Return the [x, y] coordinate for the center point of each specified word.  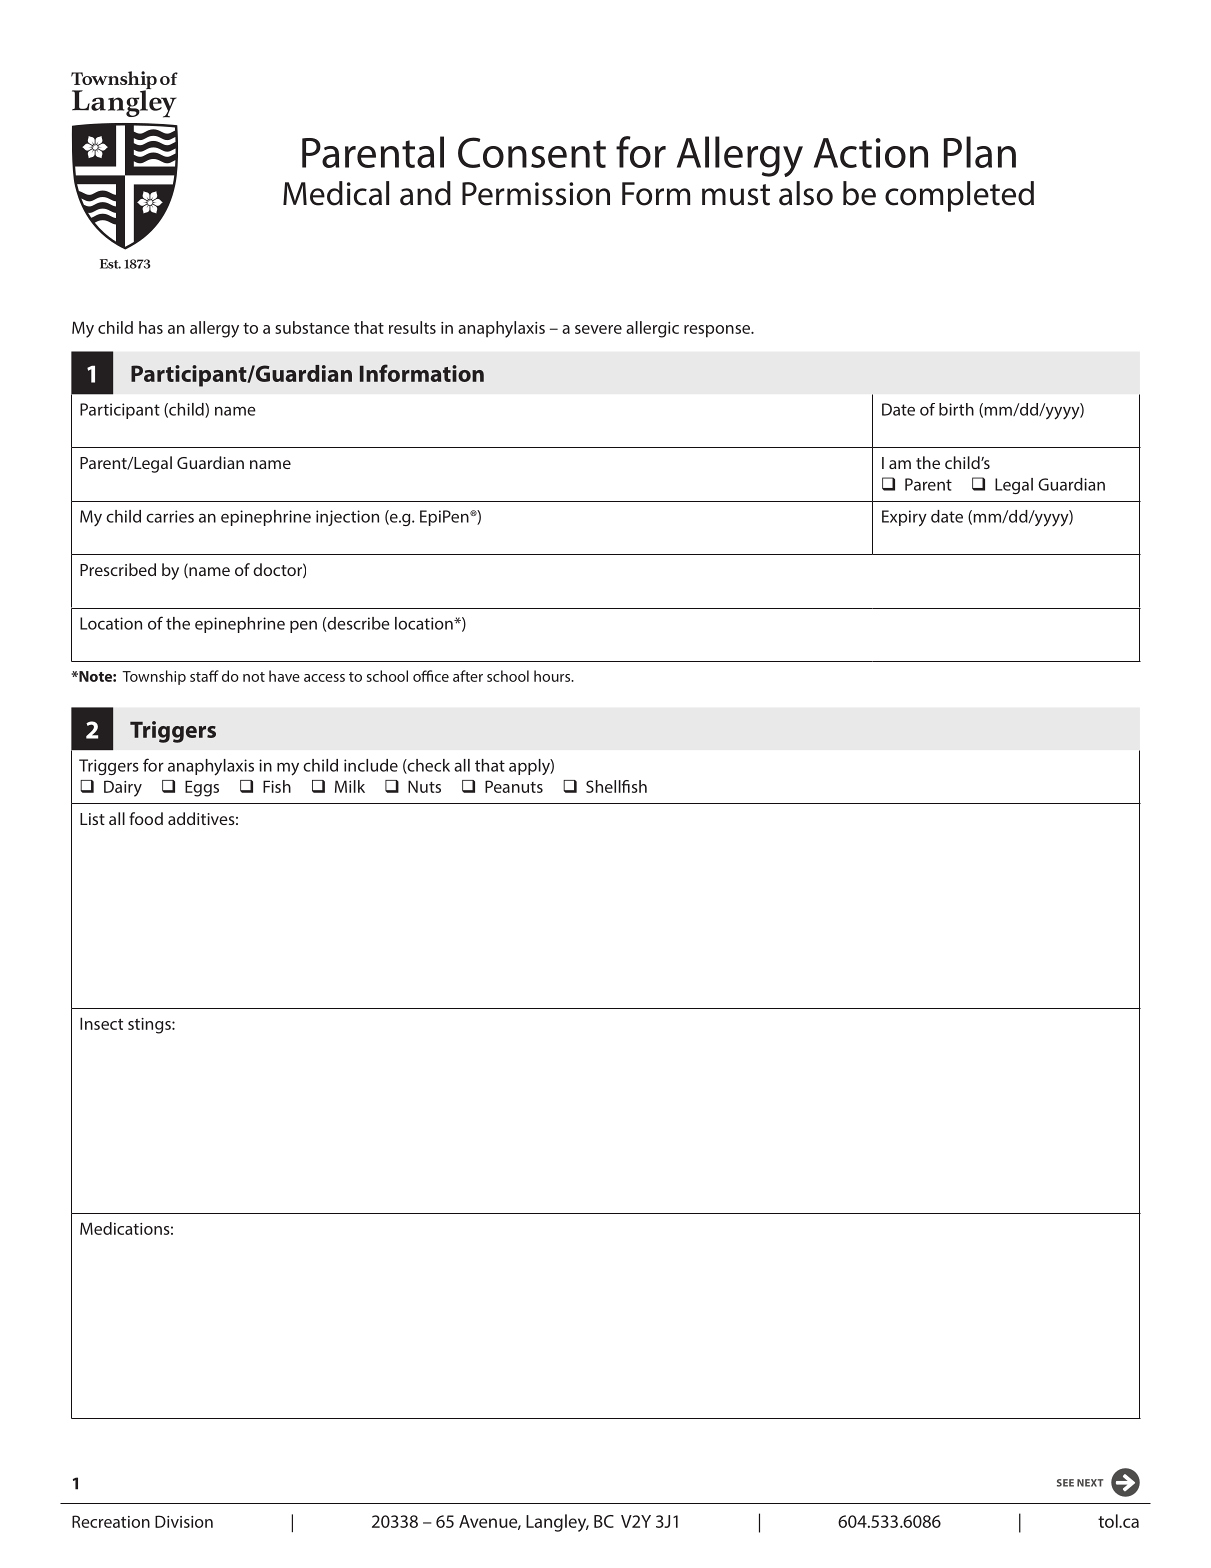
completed [959, 196]
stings [150, 1026]
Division [184, 1521]
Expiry [904, 518]
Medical [336, 193]
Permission [536, 194]
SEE [1065, 1483]
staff [204, 676]
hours [553, 676]
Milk [350, 786]
